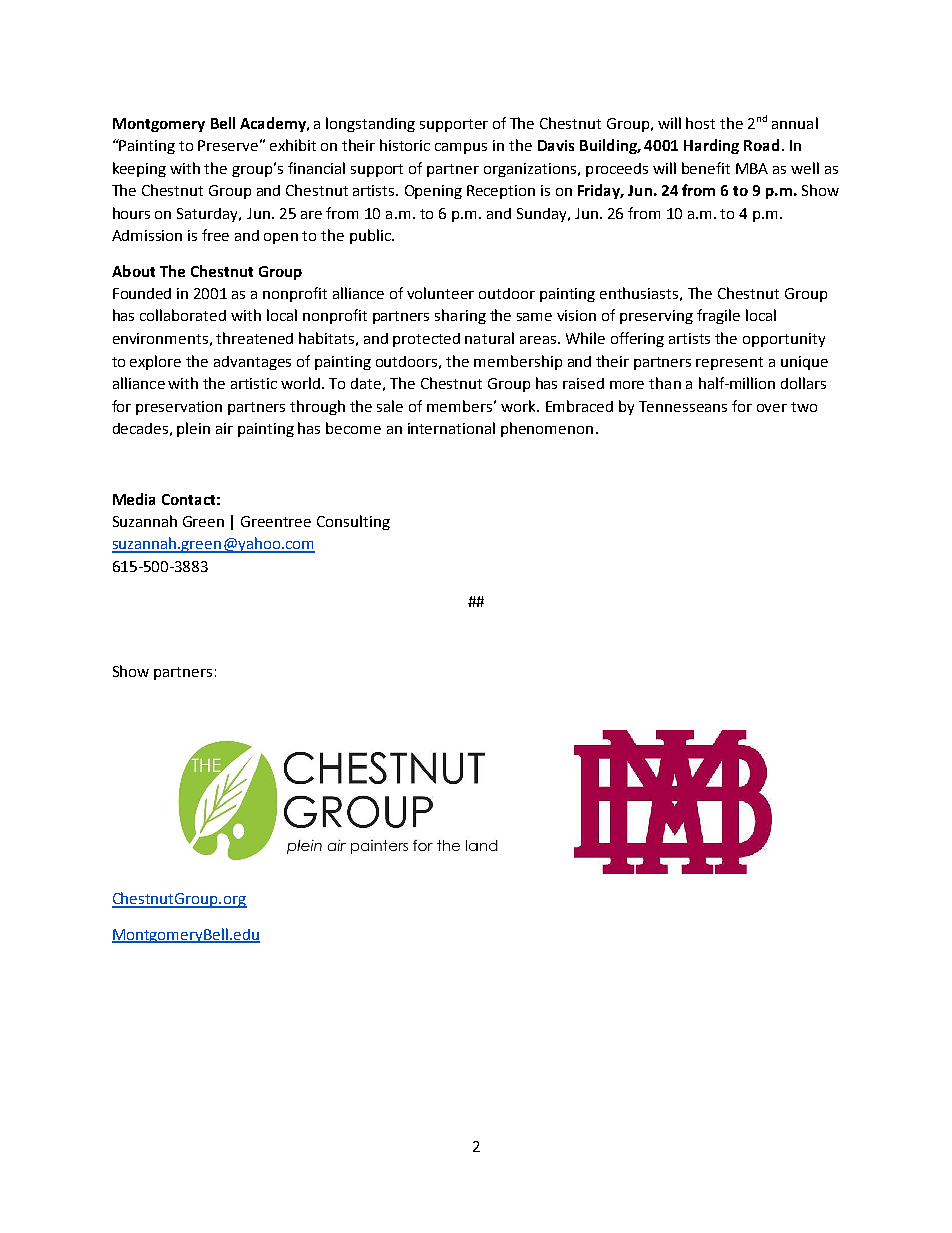 The height and width of the screenshot is (1233, 952). I want to click on collaborated, so click(183, 315).
